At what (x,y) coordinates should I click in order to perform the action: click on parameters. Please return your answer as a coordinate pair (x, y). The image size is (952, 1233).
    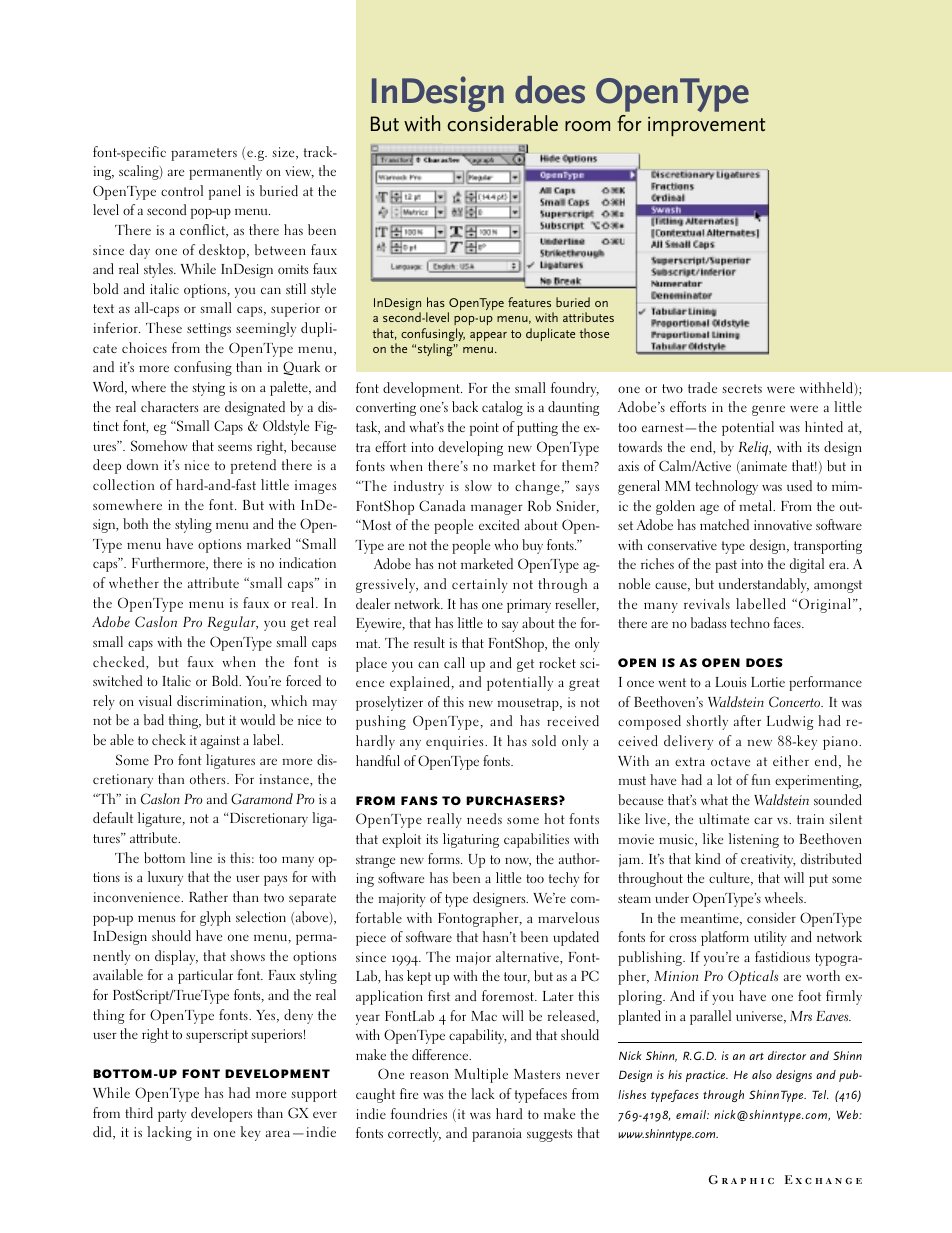
    Looking at the image, I should click on (204, 154).
